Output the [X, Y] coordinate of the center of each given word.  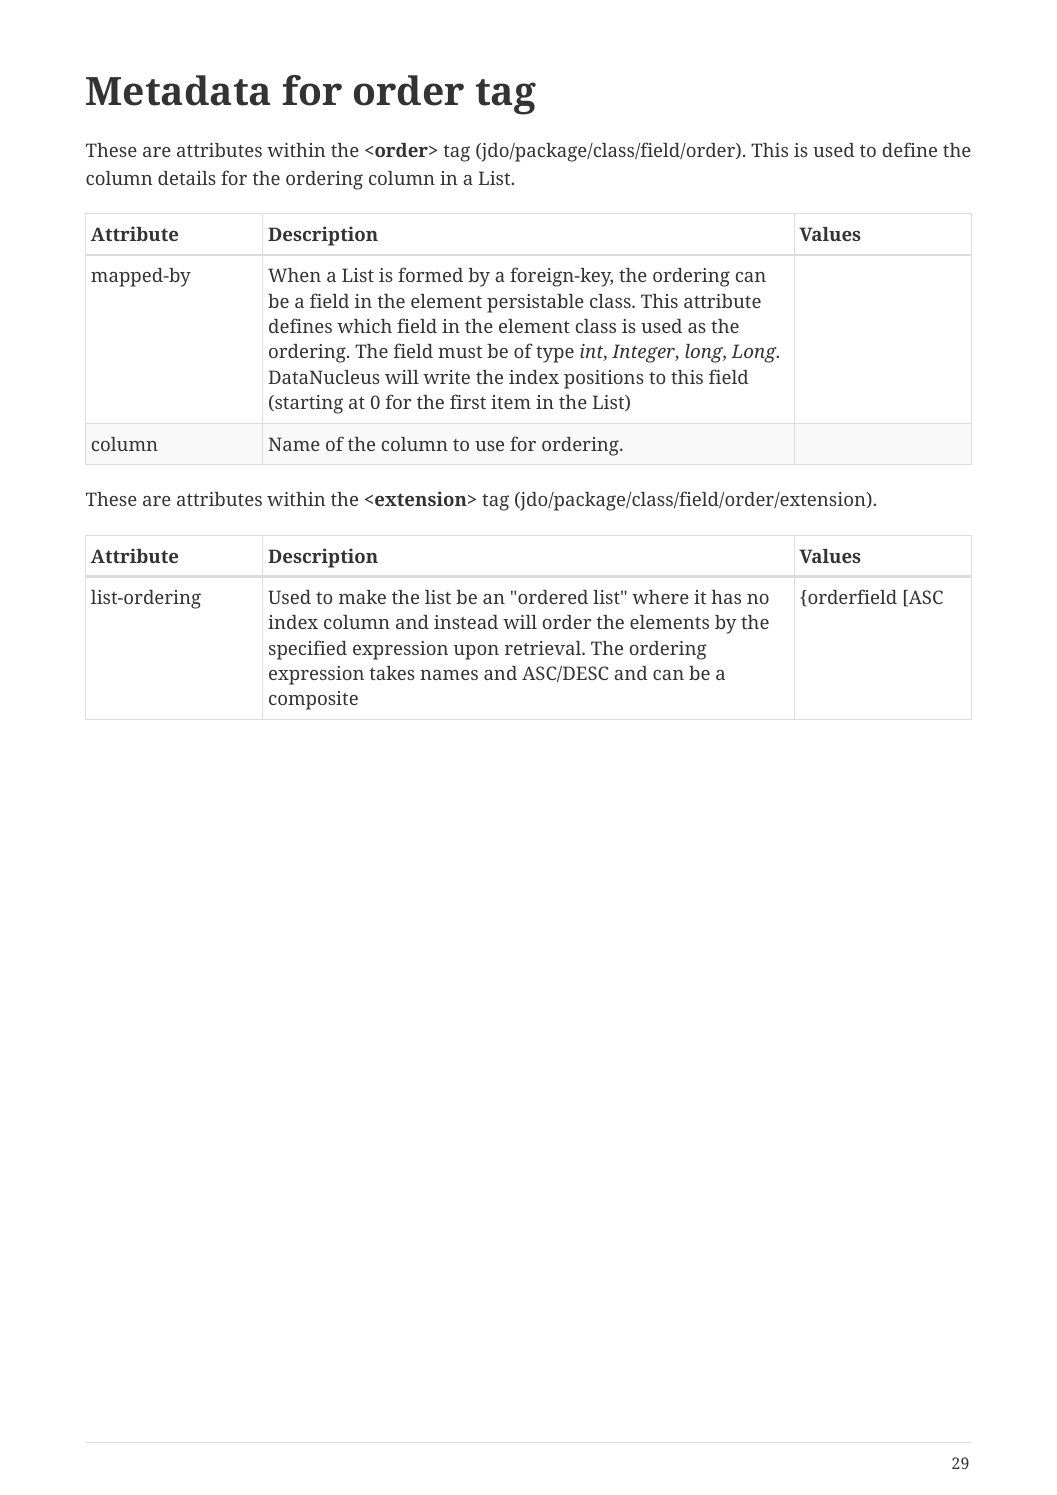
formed [430, 274]
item [511, 402]
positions [604, 379]
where [660, 597]
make [362, 597]
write [446, 377]
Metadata [178, 90]
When [294, 275]
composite [313, 700]
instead [466, 622]
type [555, 354]
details [187, 178]
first [468, 401]
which [364, 326]
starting [308, 404]
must [460, 352]
